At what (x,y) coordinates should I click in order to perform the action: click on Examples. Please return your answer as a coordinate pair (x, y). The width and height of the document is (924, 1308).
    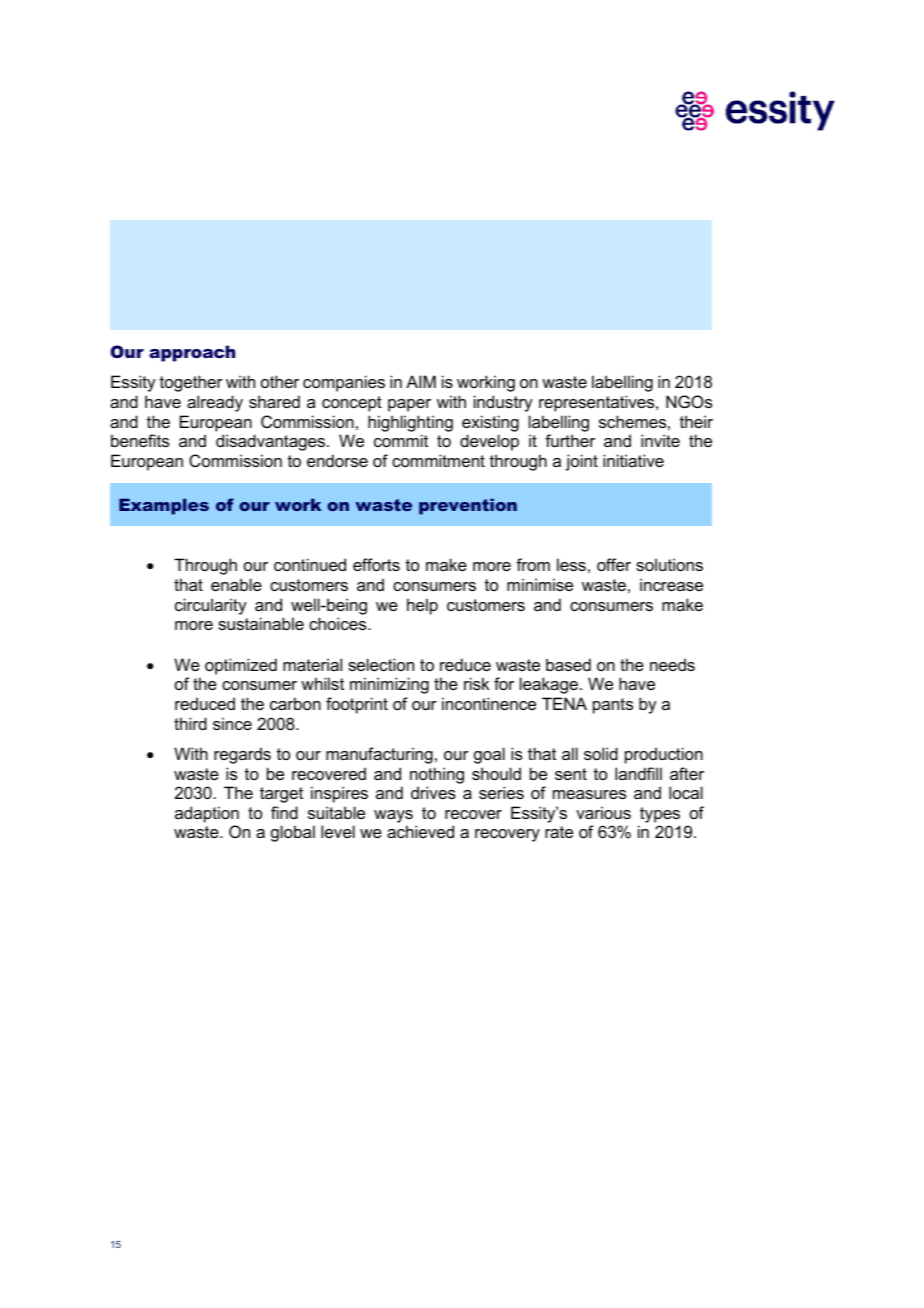
    Looking at the image, I should click on (164, 506).
